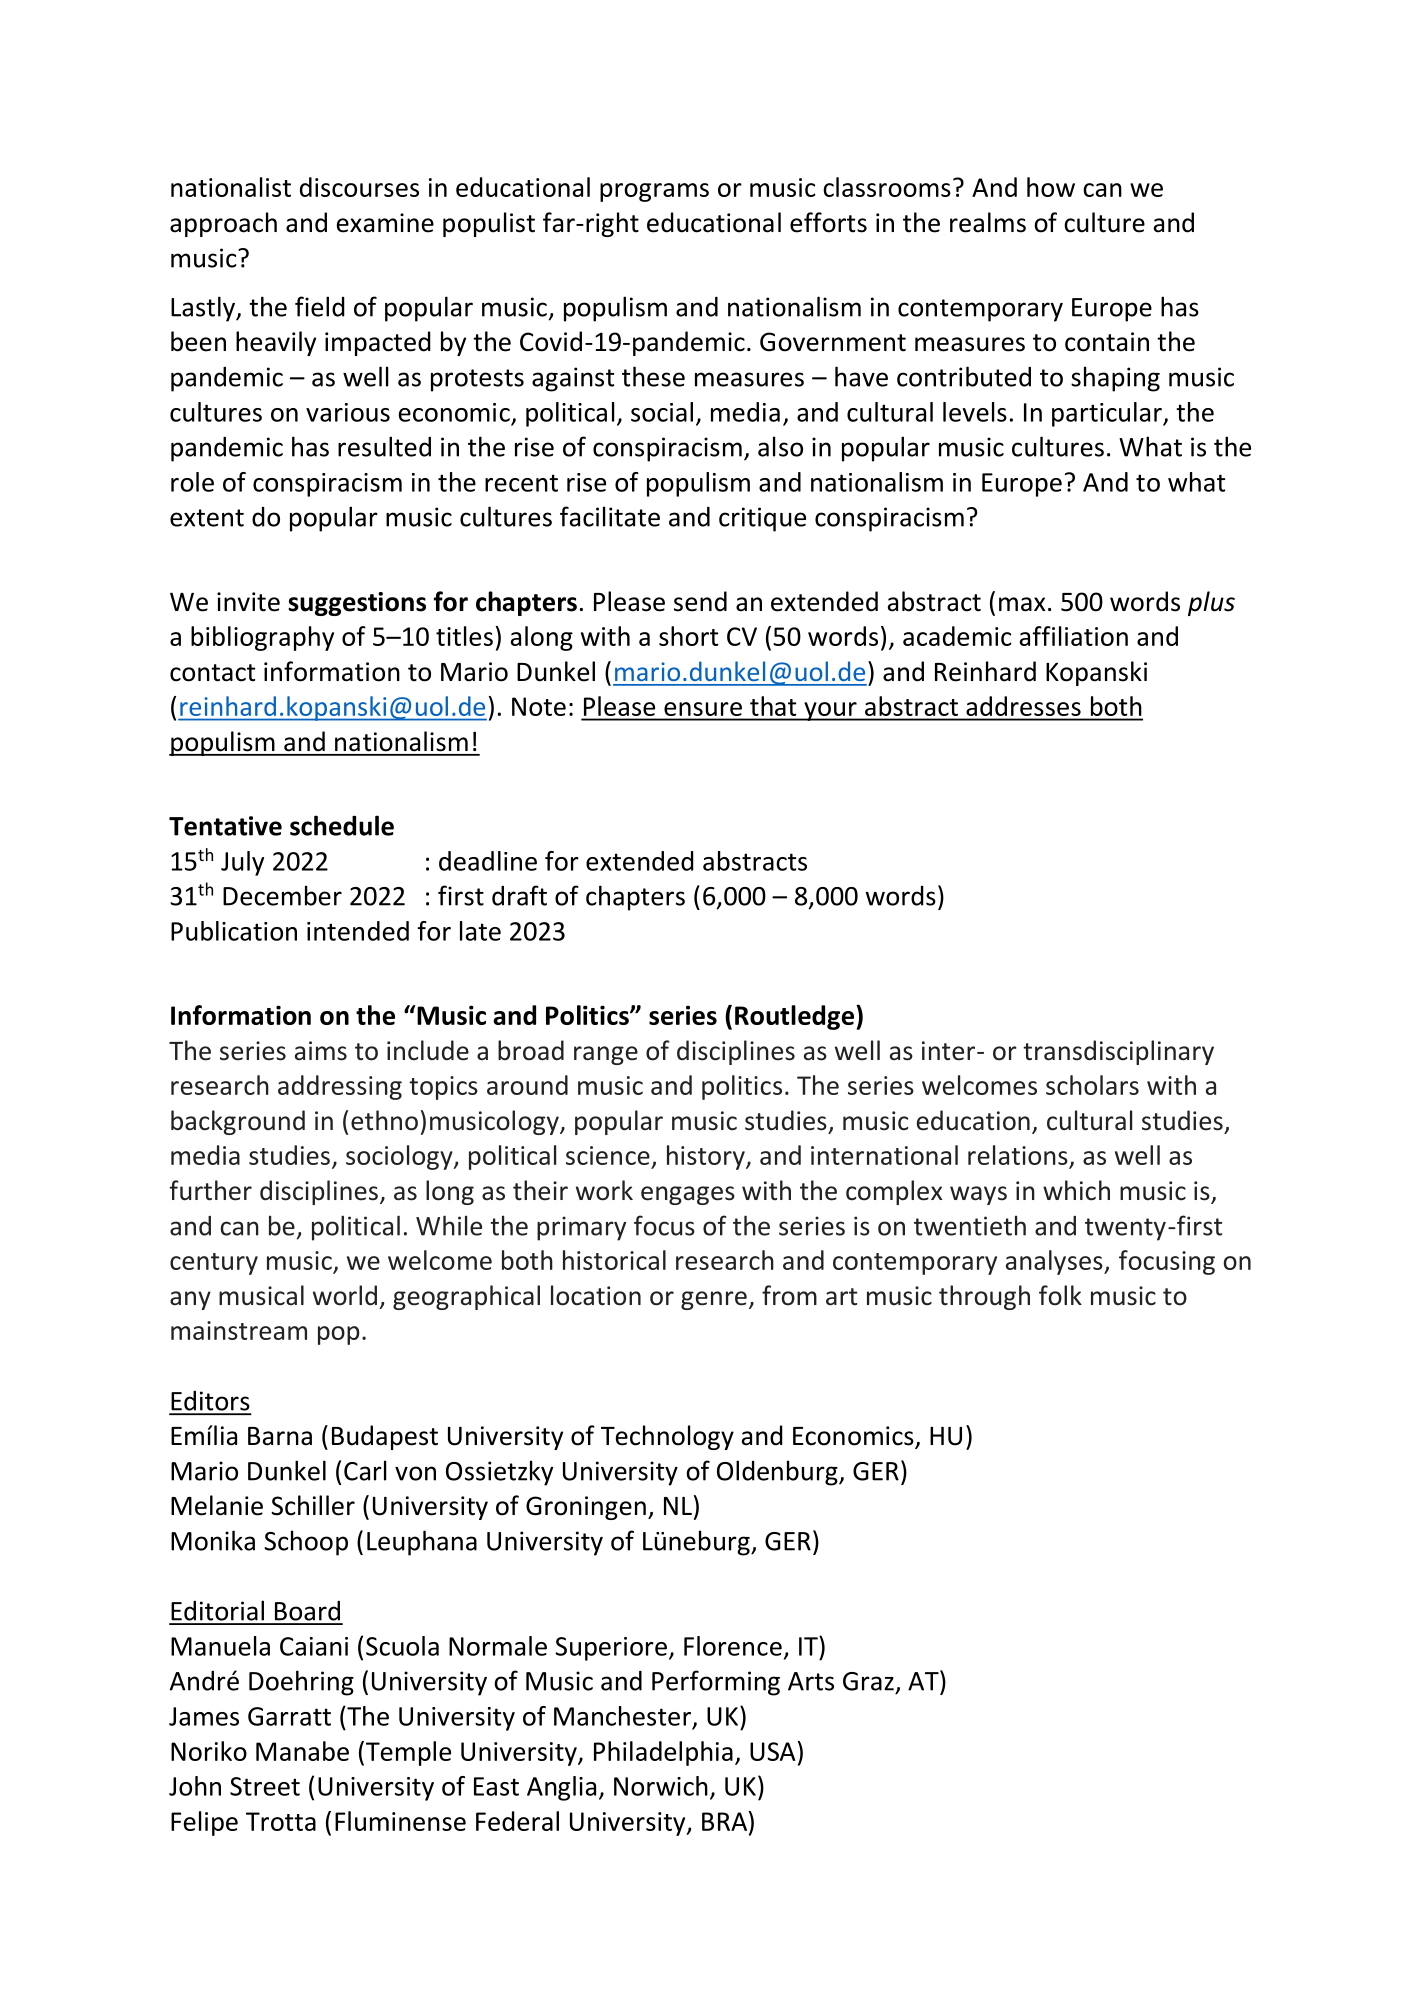 The image size is (1423, 2013). I want to click on Street, so click(265, 1786).
